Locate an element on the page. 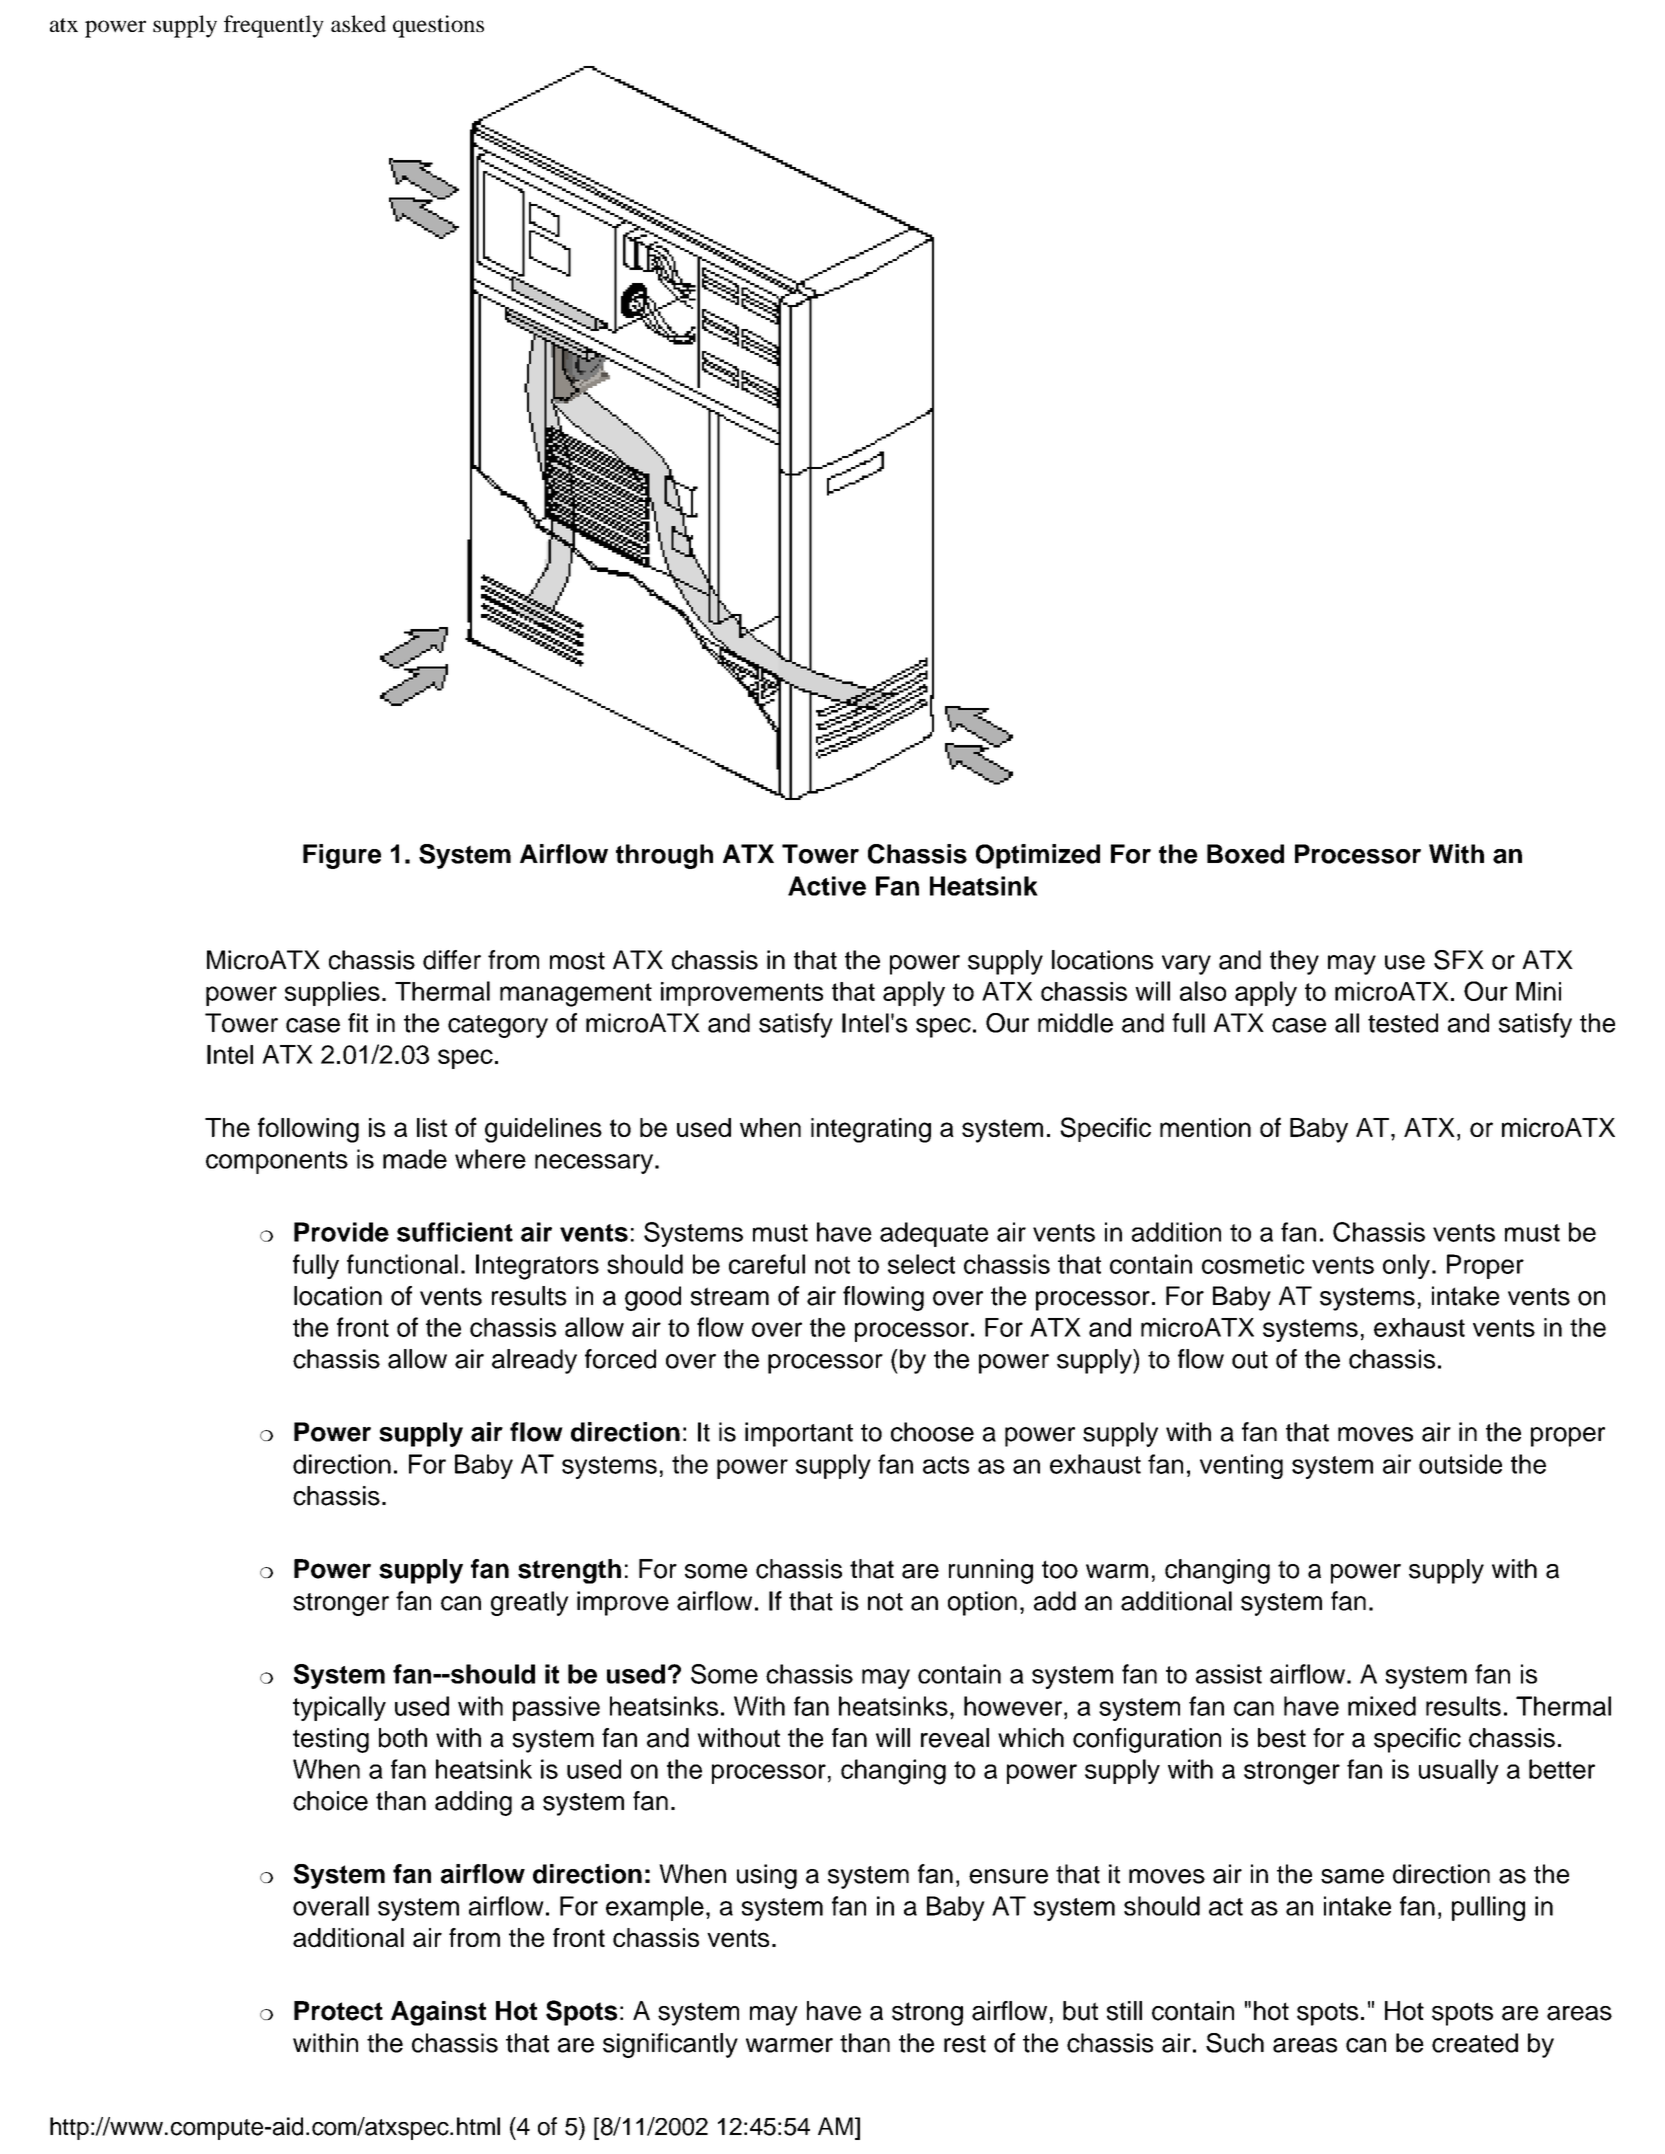  created is located at coordinates (1475, 2043).
